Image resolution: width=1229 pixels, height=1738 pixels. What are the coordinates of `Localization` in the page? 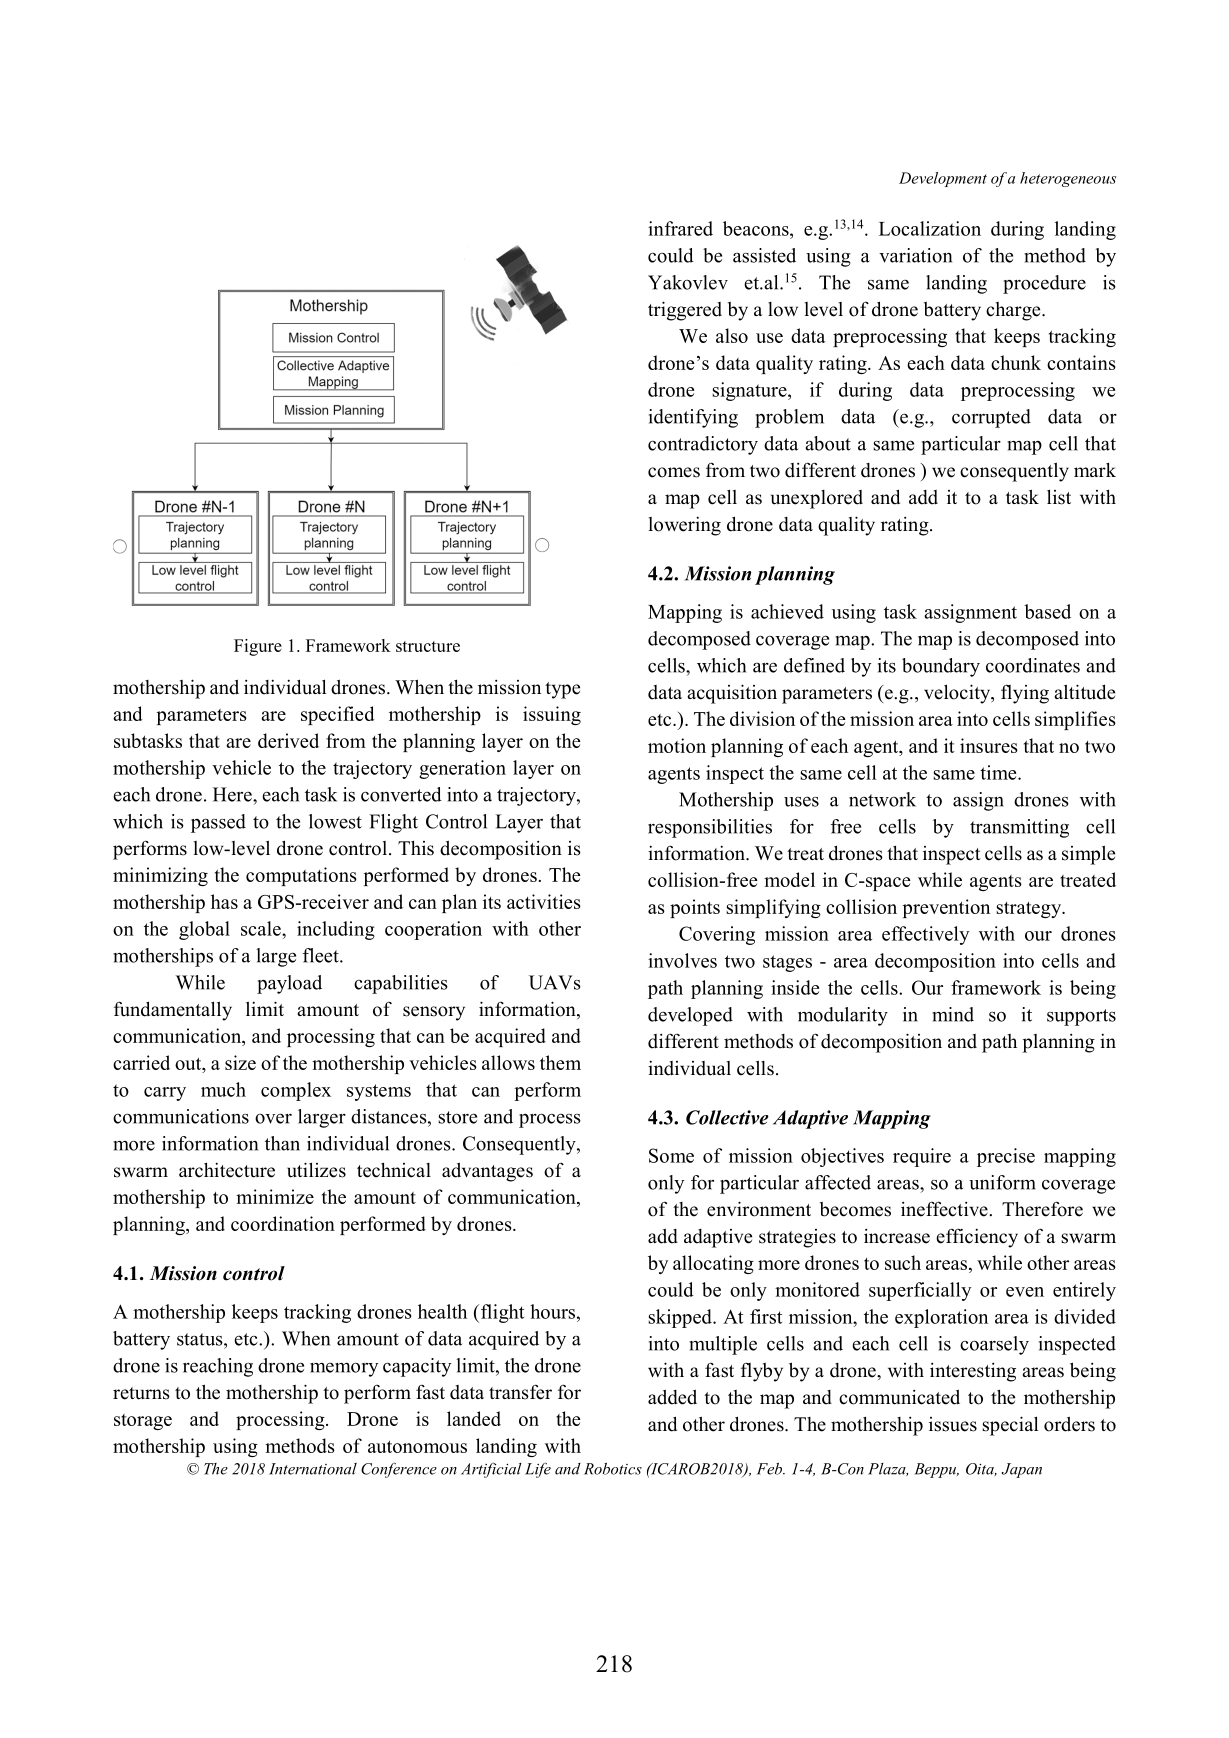 It's located at (930, 228).
